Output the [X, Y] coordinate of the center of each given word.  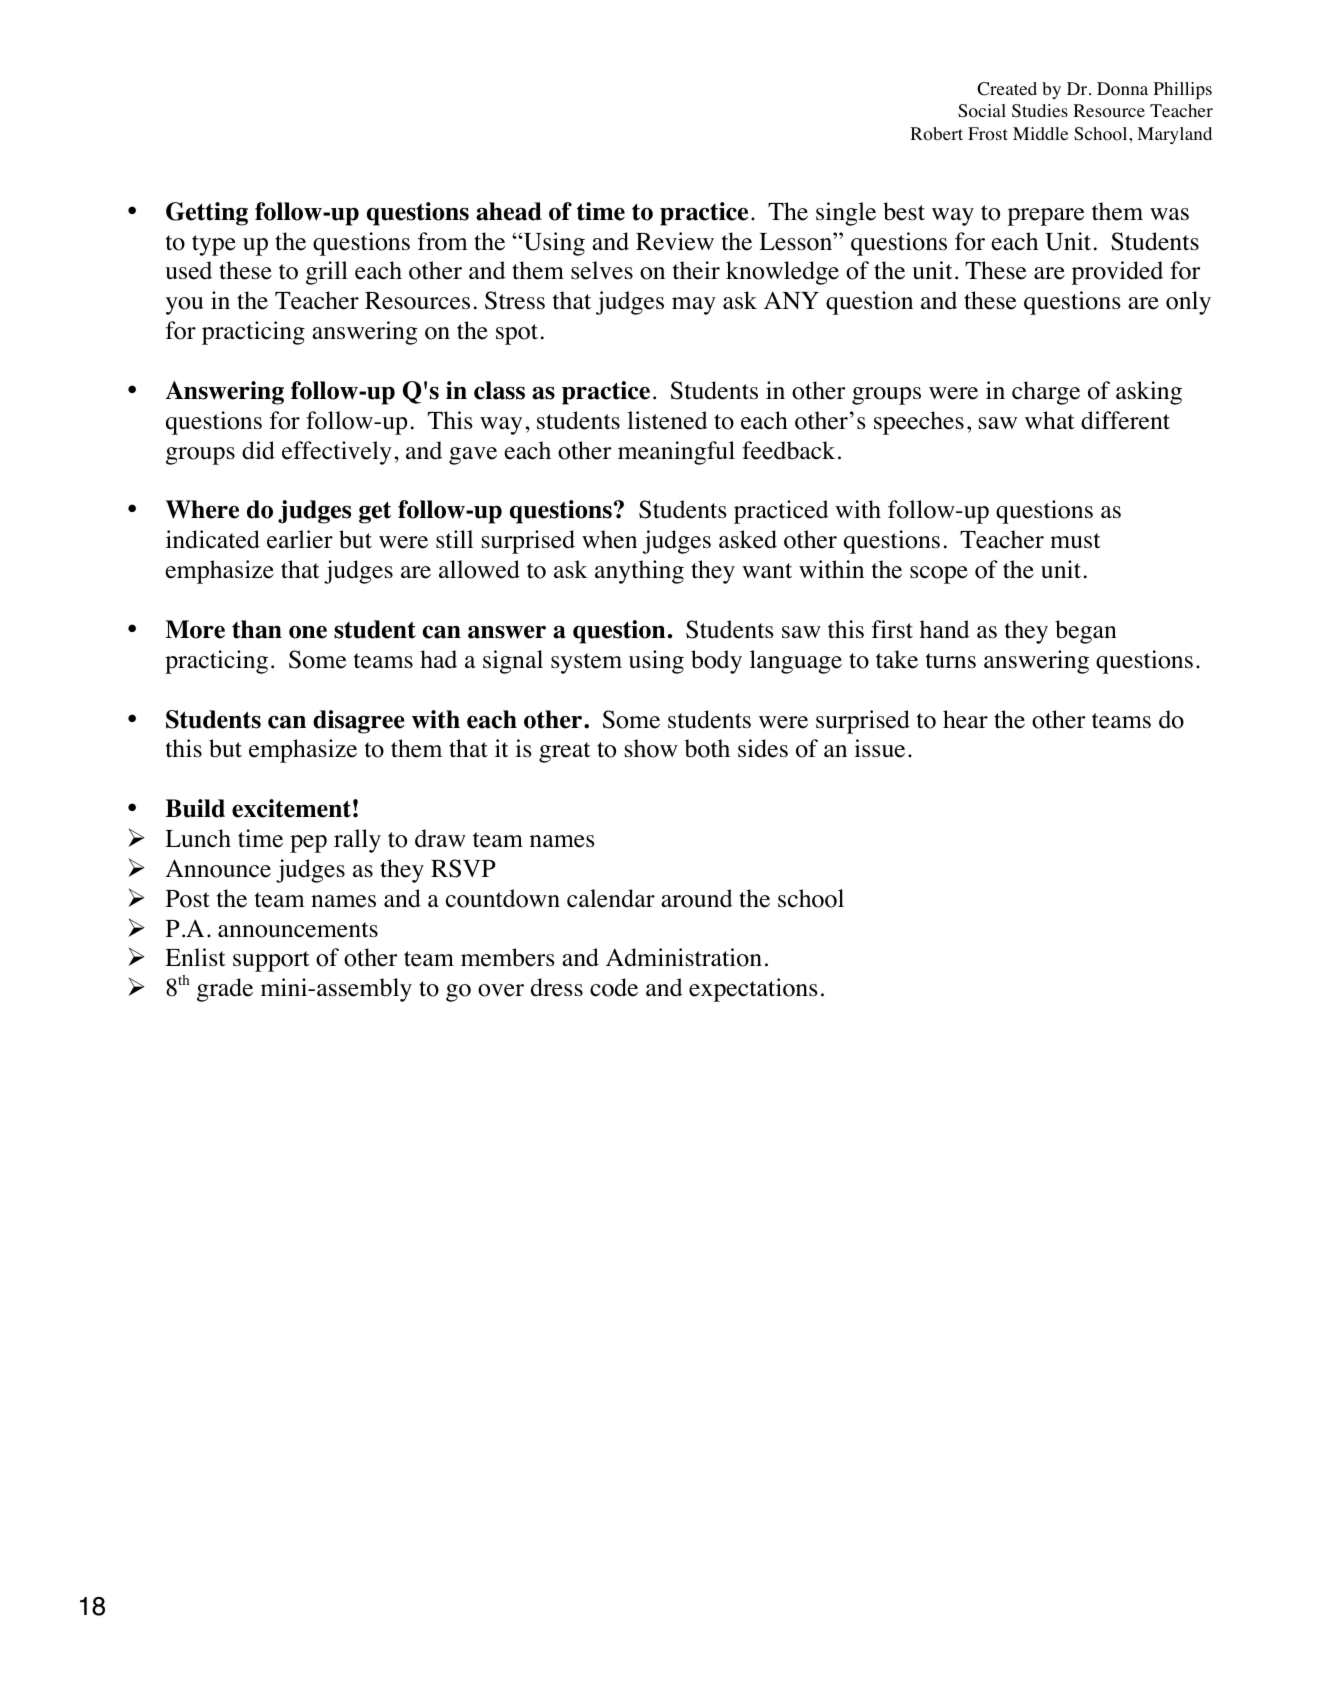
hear [965, 719]
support [271, 961]
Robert [936, 134]
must [1075, 541]
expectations [753, 990]
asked [748, 539]
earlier [300, 539]
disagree [359, 722]
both [707, 748]
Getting [207, 214]
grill [327, 273]
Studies [1040, 111]
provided [1117, 273]
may [694, 306]
